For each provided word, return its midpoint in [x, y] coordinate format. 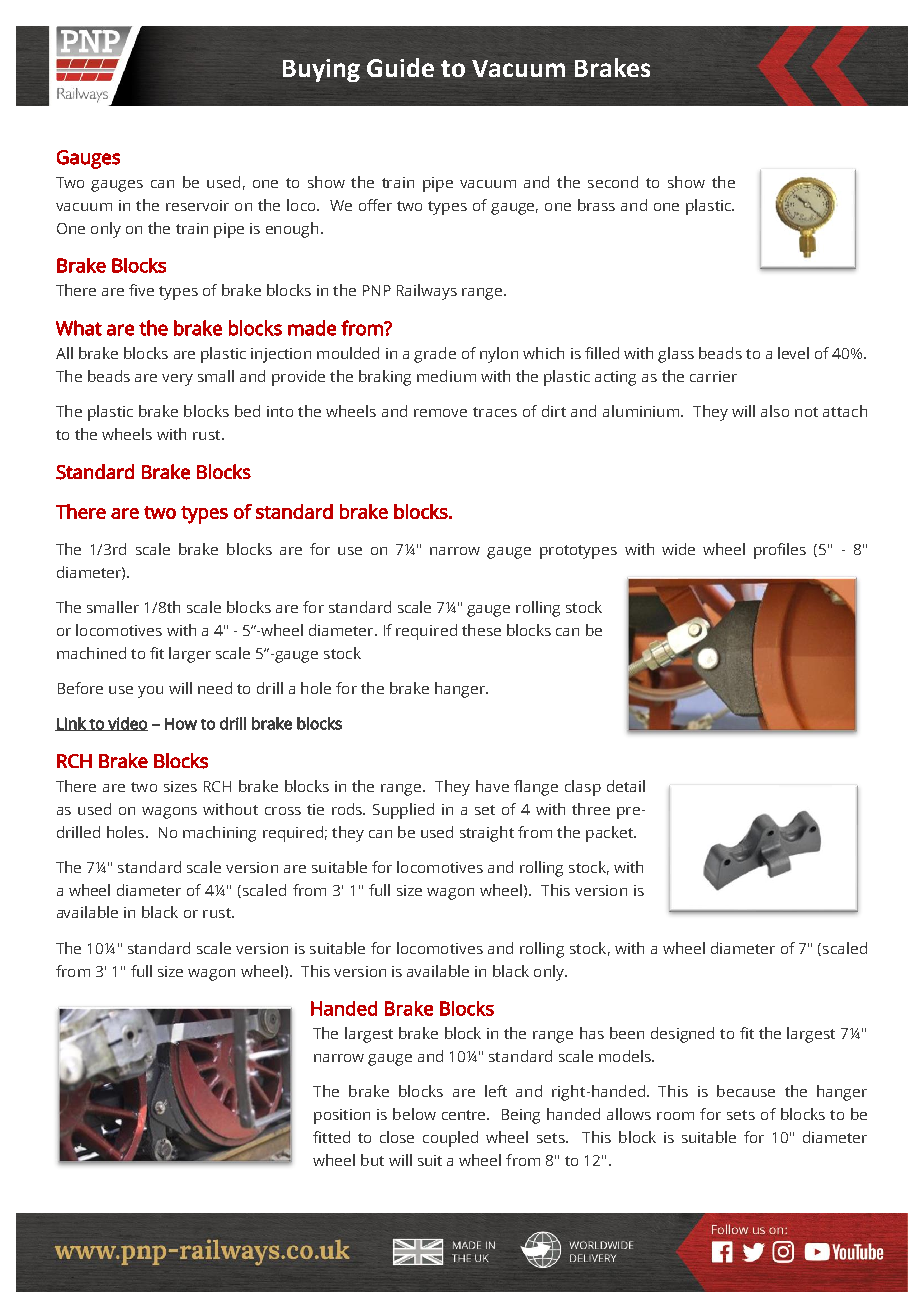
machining [219, 834]
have [492, 786]
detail [626, 786]
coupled [450, 1139]
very [177, 380]
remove [440, 413]
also [775, 411]
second [613, 182]
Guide [400, 67]
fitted [331, 1137]
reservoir [197, 205]
